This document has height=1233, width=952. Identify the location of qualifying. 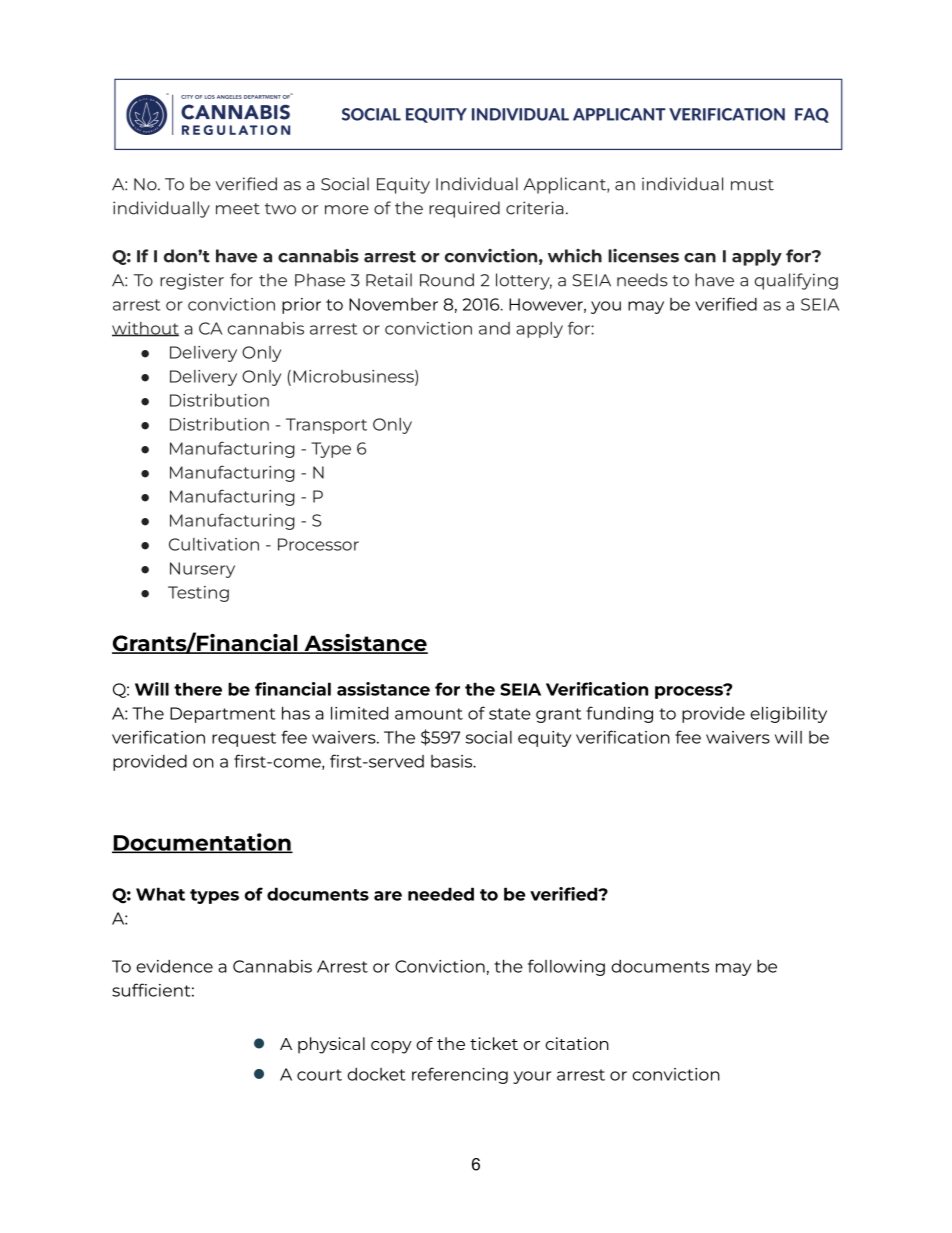
(796, 281).
